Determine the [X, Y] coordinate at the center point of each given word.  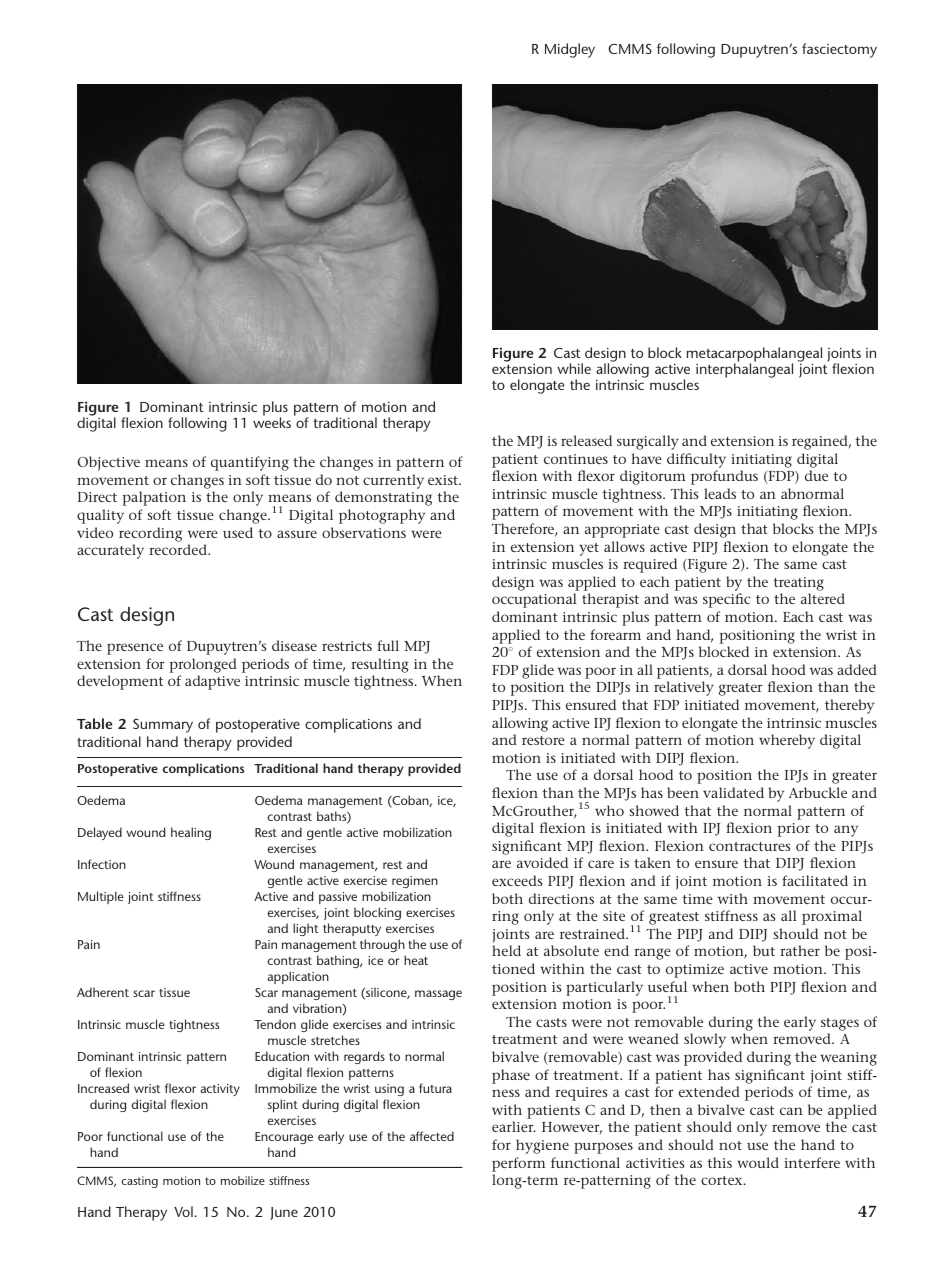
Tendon [275, 1024]
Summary [163, 726]
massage [438, 995]
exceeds [517, 880]
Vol [184, 1211]
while [574, 368]
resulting [379, 665]
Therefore [524, 530]
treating [798, 584]
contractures [749, 846]
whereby [787, 741]
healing [191, 833]
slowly [705, 1040]
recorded [179, 549]
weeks [272, 422]
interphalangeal [744, 370]
